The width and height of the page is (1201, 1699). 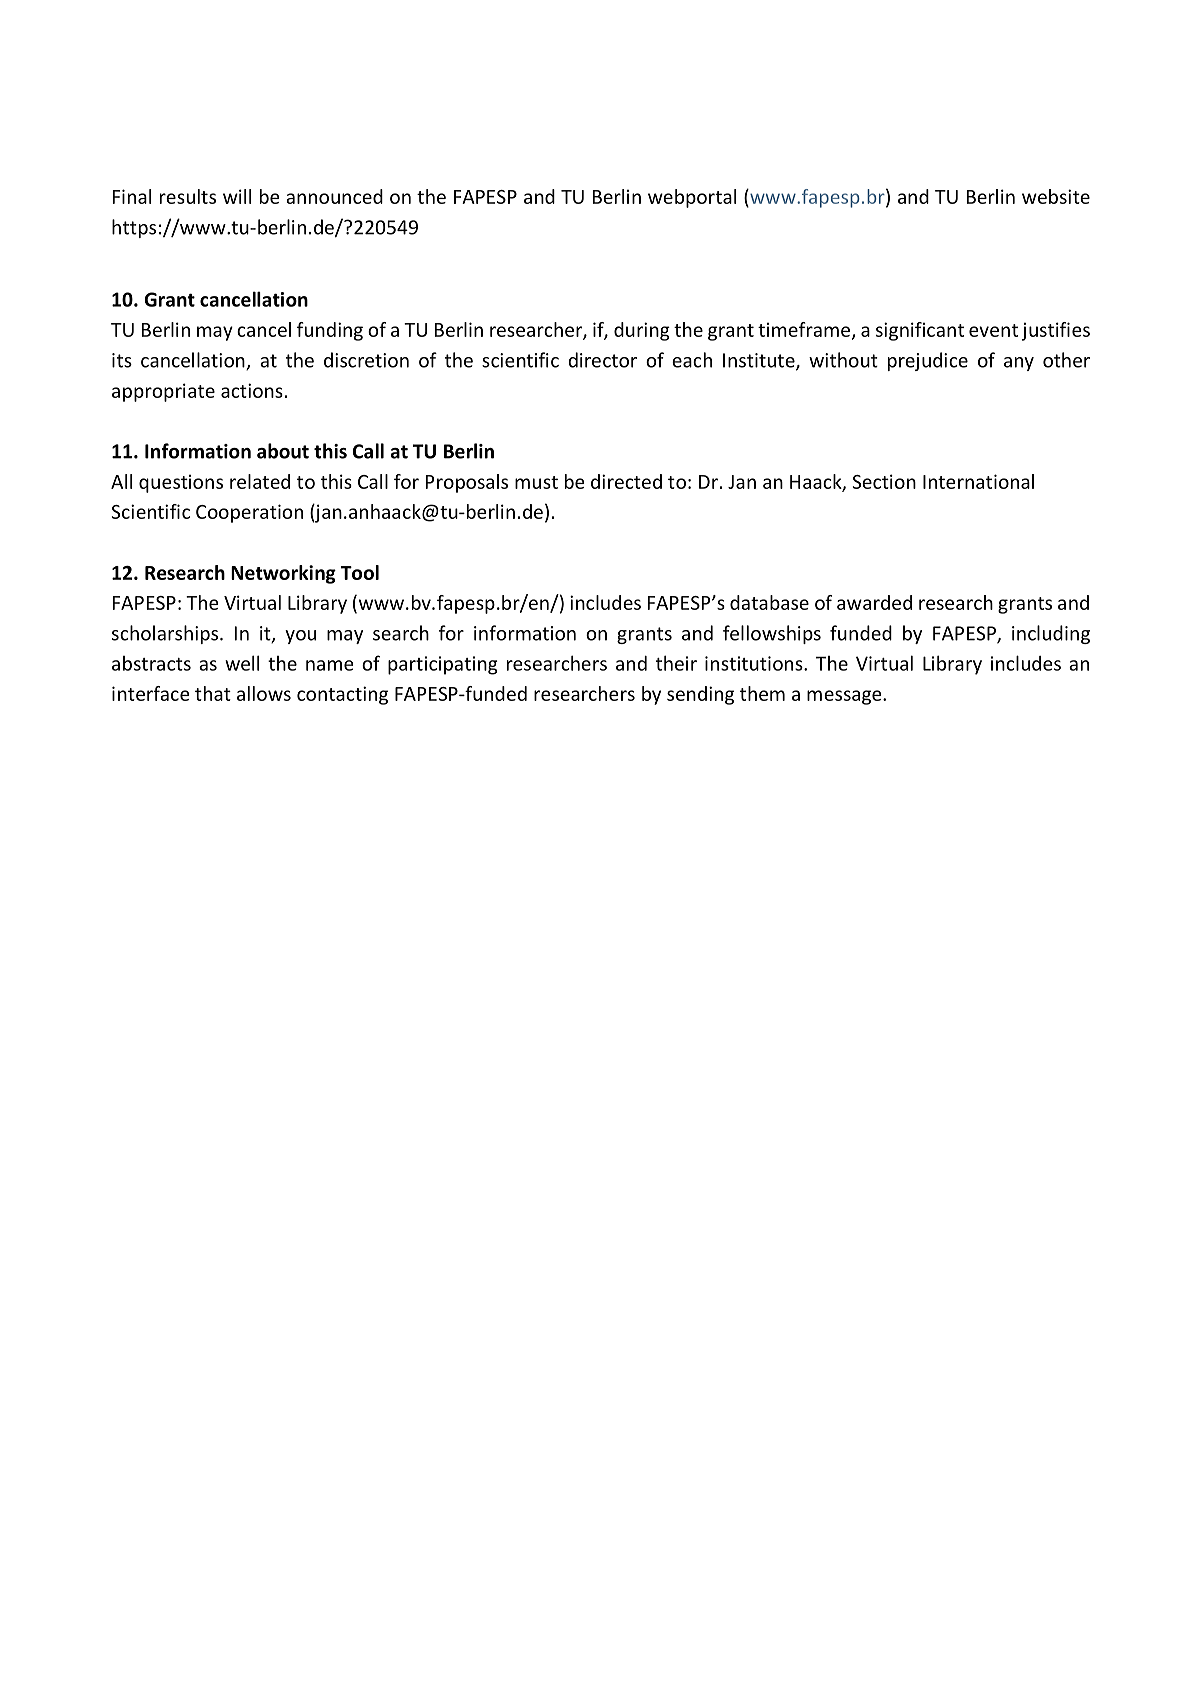 I want to click on about, so click(x=283, y=451).
